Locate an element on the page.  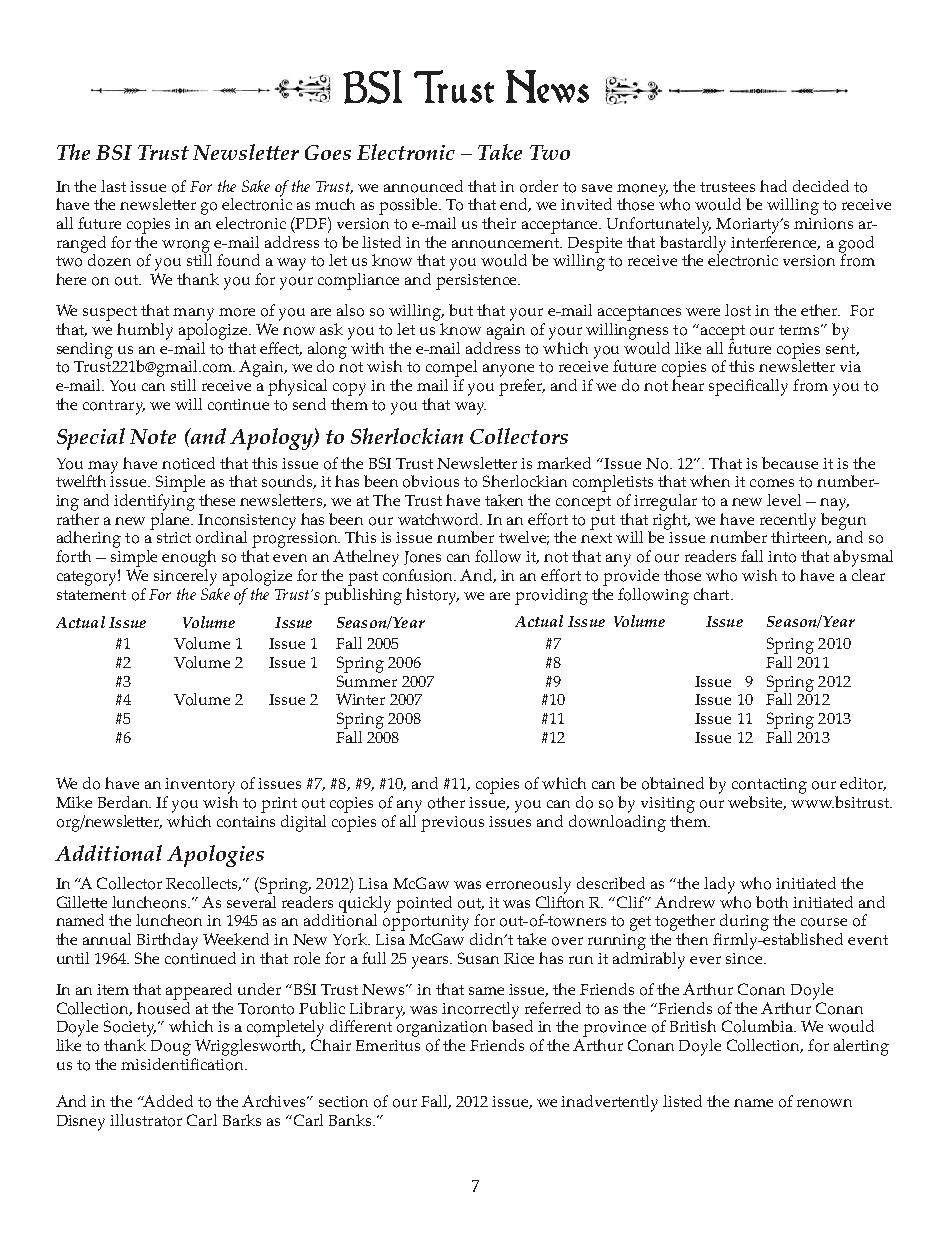
statement is located at coordinates (91, 595).
